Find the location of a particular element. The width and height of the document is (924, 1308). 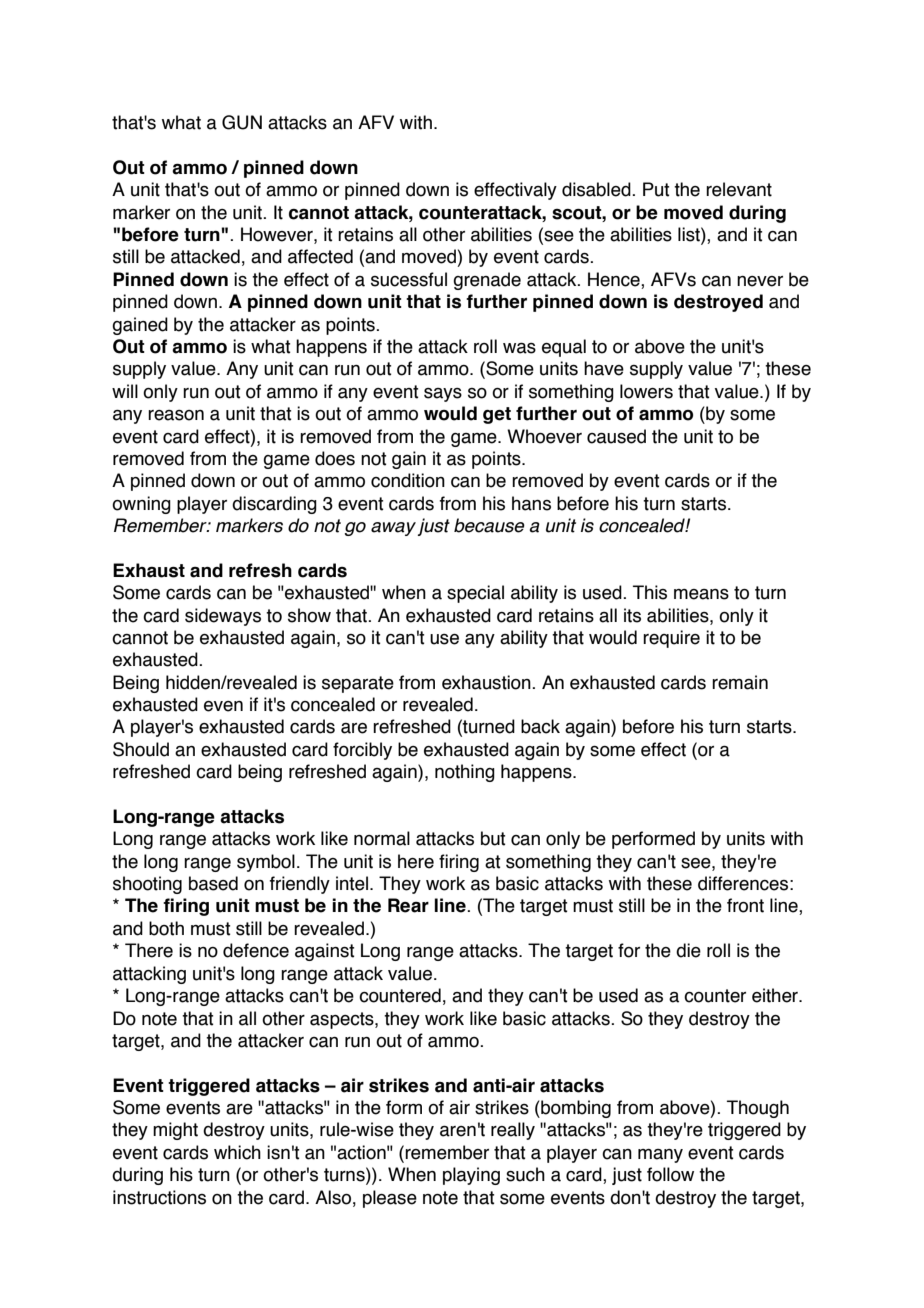

GUN is located at coordinates (242, 122).
